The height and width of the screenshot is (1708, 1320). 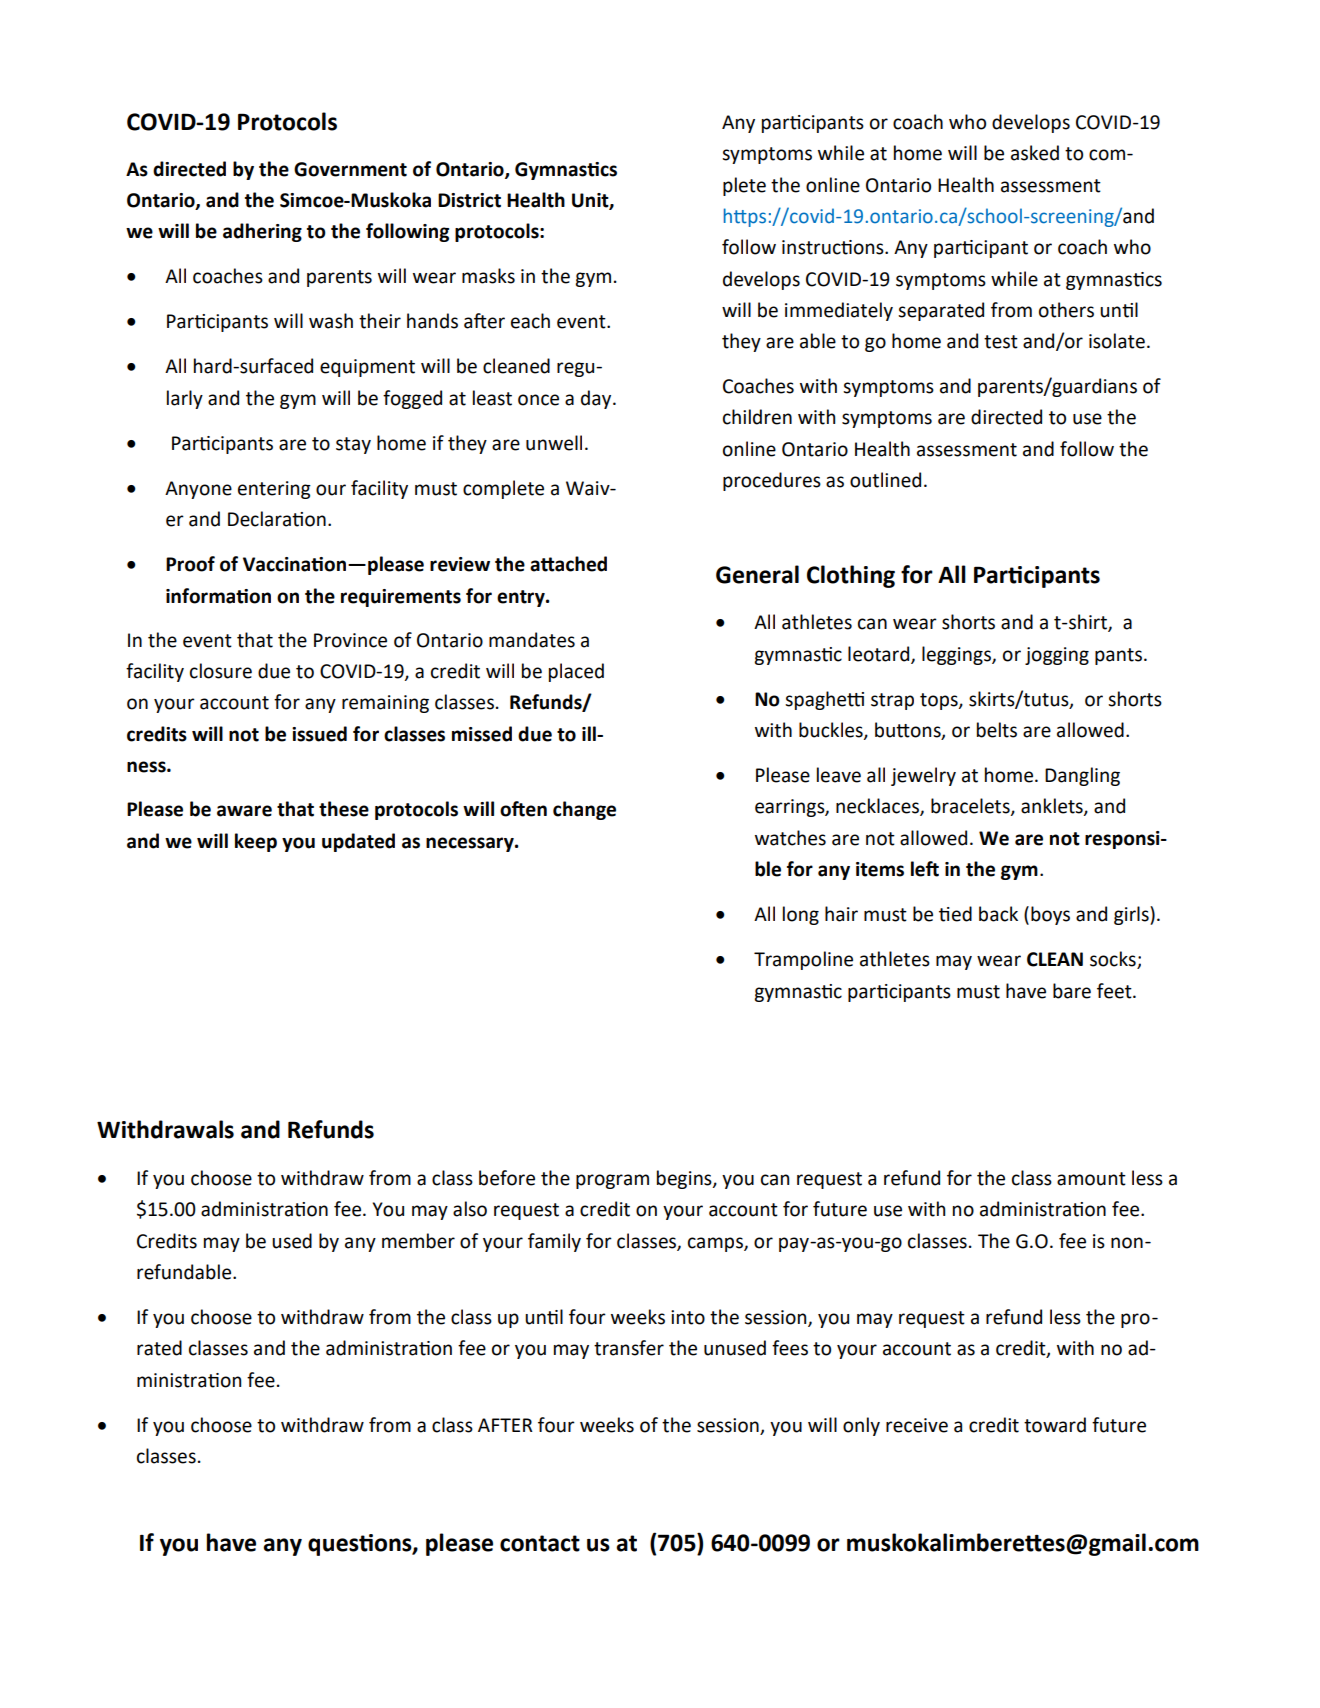 I want to click on bare, so click(x=1072, y=991).
